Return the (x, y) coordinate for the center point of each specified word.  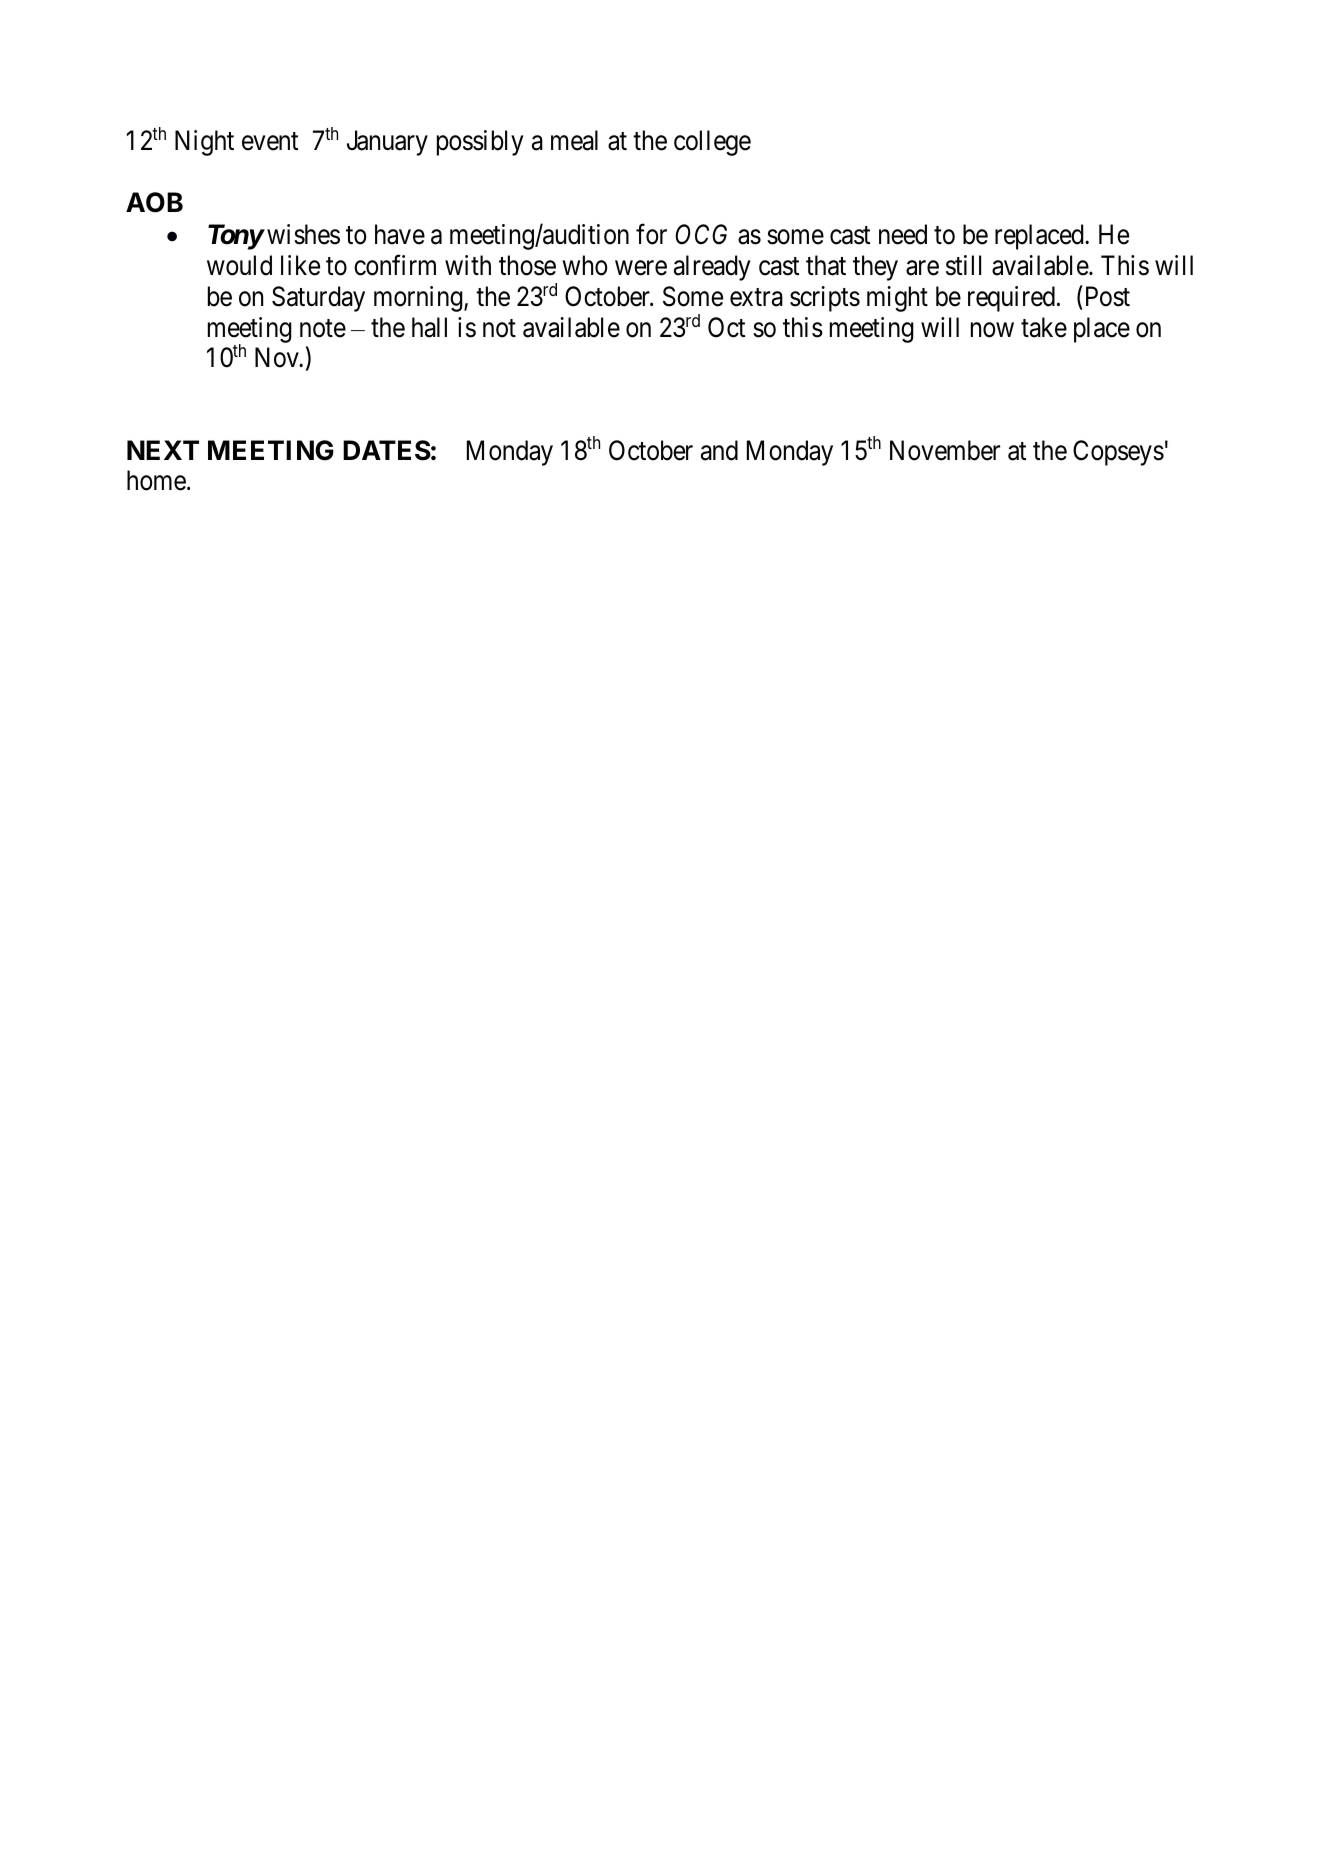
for (651, 234)
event (270, 142)
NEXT (163, 450)
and (719, 450)
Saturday (318, 299)
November (945, 450)
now (992, 330)
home (156, 480)
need (903, 234)
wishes (303, 234)
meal (574, 140)
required (1011, 299)
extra (756, 298)
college (712, 143)
